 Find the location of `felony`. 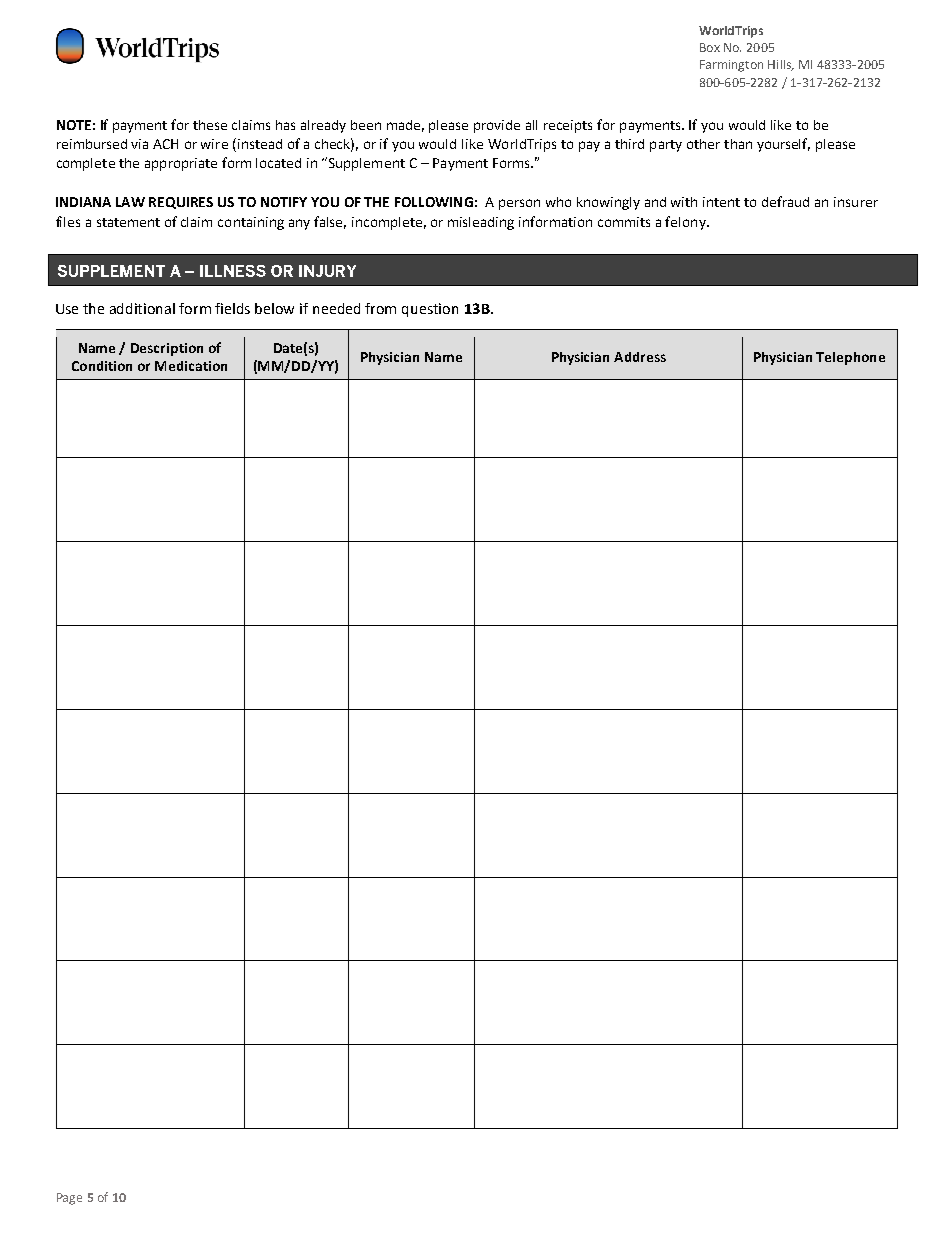

felony is located at coordinates (686, 223).
